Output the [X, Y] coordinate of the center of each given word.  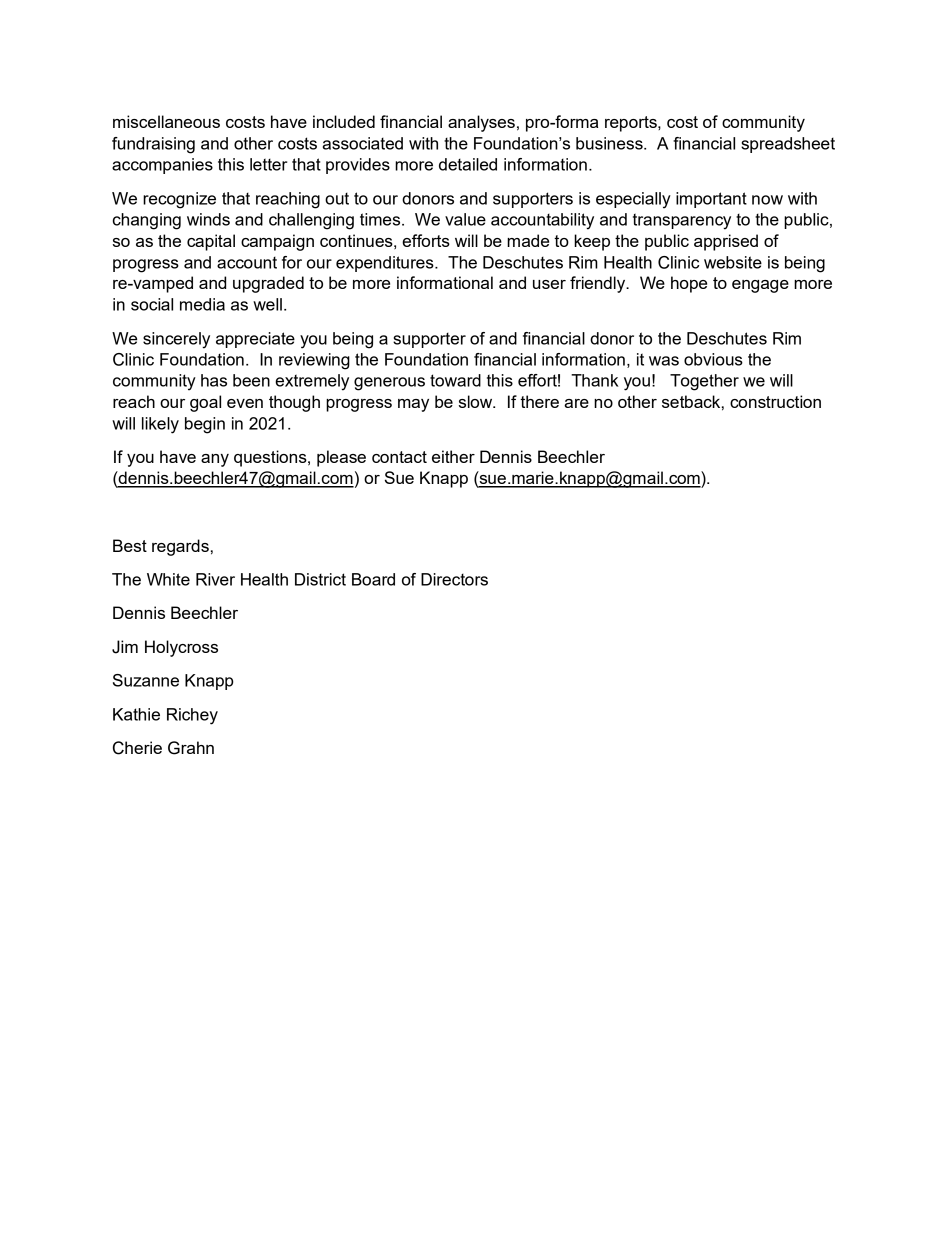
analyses [481, 123]
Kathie [136, 714]
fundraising [153, 145]
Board [373, 579]
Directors [454, 579]
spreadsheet [788, 145]
